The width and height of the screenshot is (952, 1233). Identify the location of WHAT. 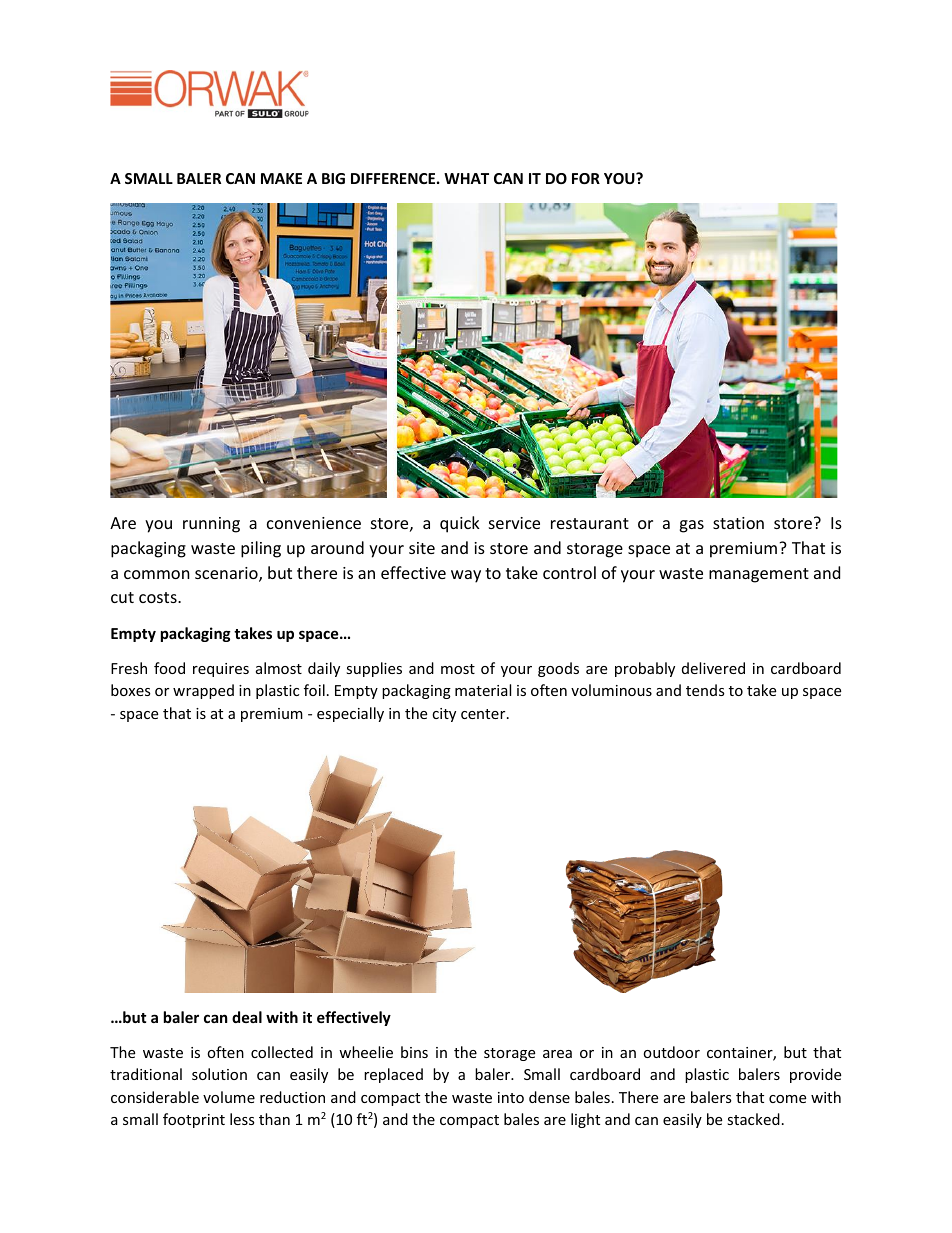
(466, 178).
